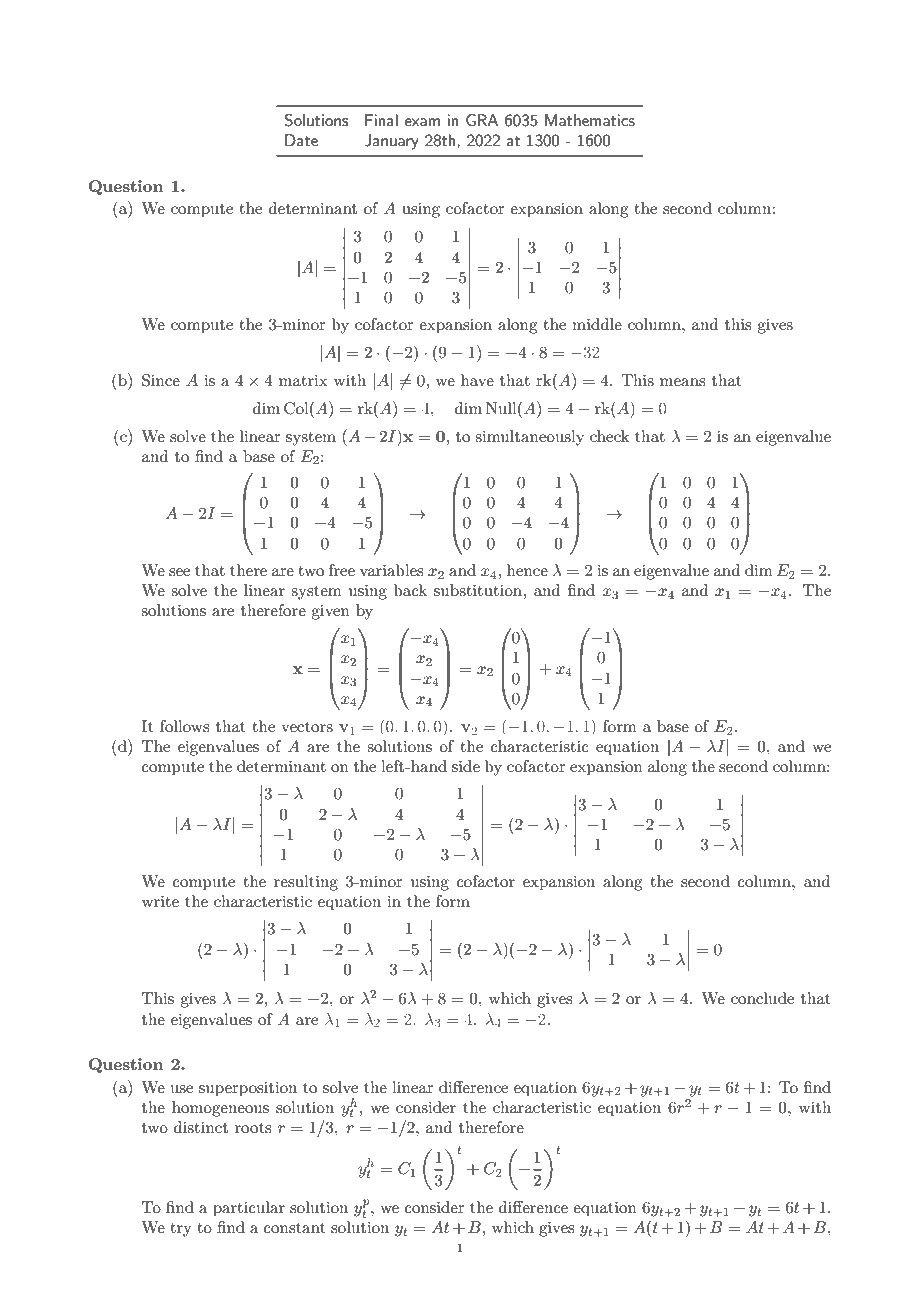 Image resolution: width=924 pixels, height=1308 pixels. Describe the element at coordinates (529, 438) in the document. I see `simultaneously` at that location.
